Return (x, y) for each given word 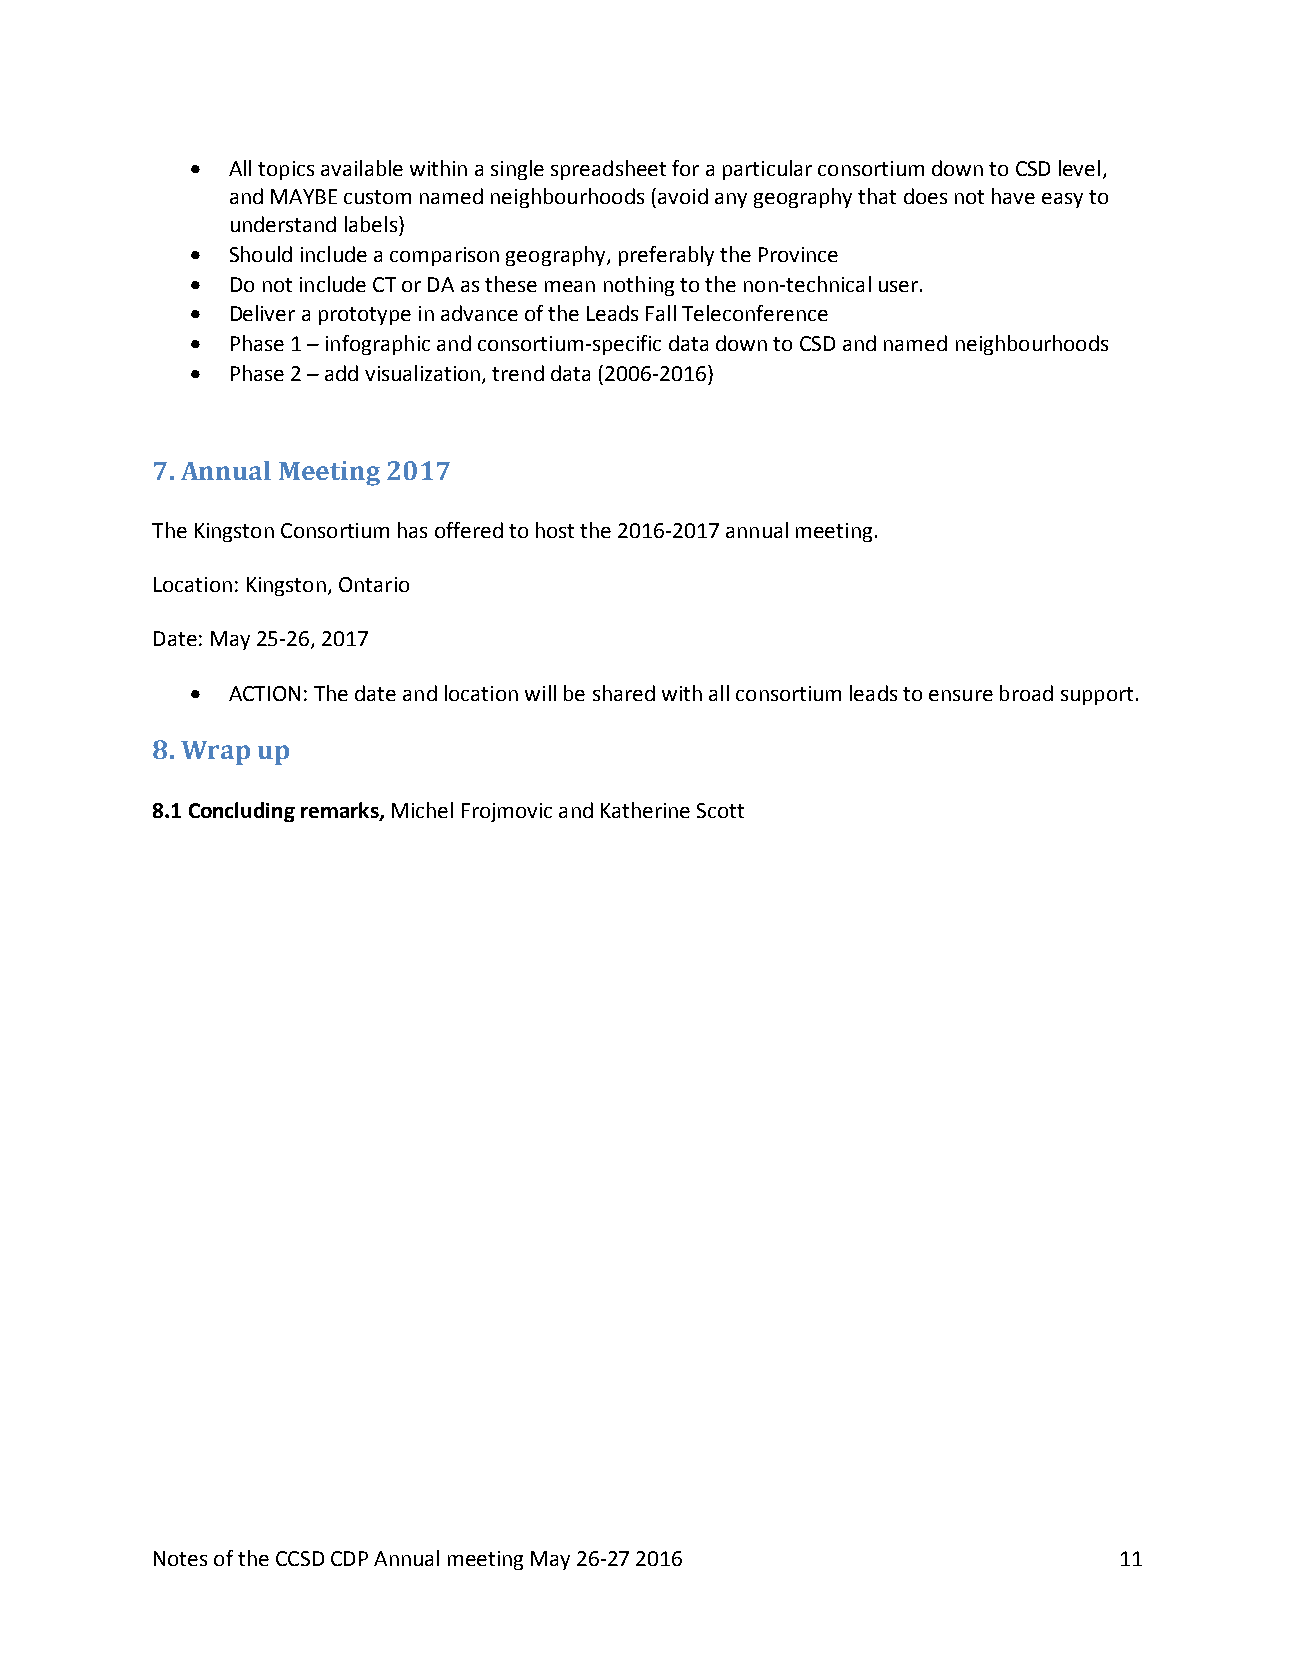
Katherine (645, 810)
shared (624, 693)
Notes (180, 1558)
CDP (349, 1558)
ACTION (264, 693)
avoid (683, 196)
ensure (961, 695)
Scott (720, 810)
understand (283, 224)
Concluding (242, 812)
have (1013, 196)
